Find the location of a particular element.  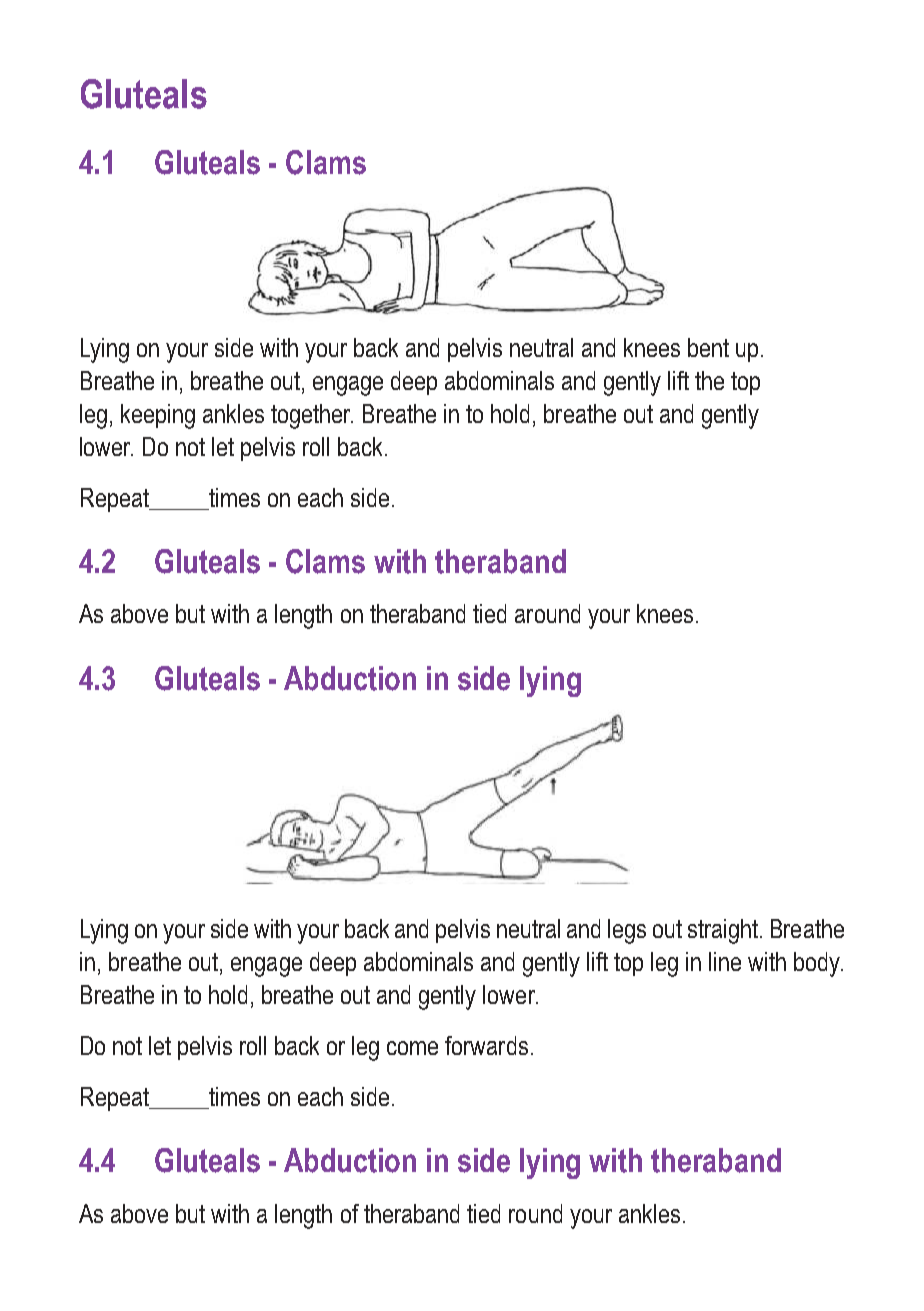

keeping is located at coordinates (158, 416).
